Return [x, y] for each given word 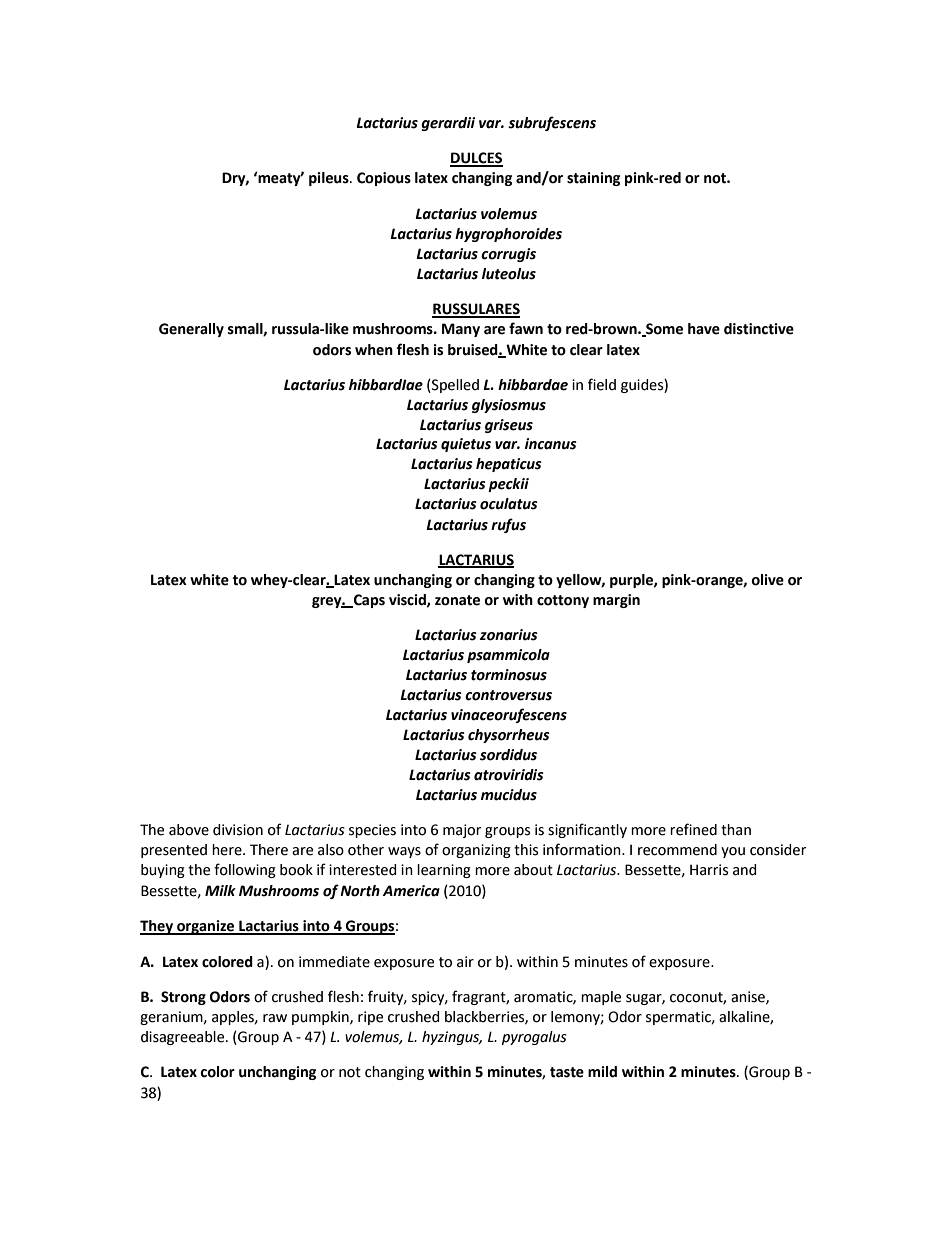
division [238, 830]
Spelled [454, 386]
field [602, 384]
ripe [370, 1018]
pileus [330, 179]
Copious [384, 179]
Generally [191, 330]
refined [693, 829]
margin [616, 601]
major [462, 831]
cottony [563, 601]
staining [593, 179]
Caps [368, 601]
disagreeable [184, 1038]
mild [602, 1072]
